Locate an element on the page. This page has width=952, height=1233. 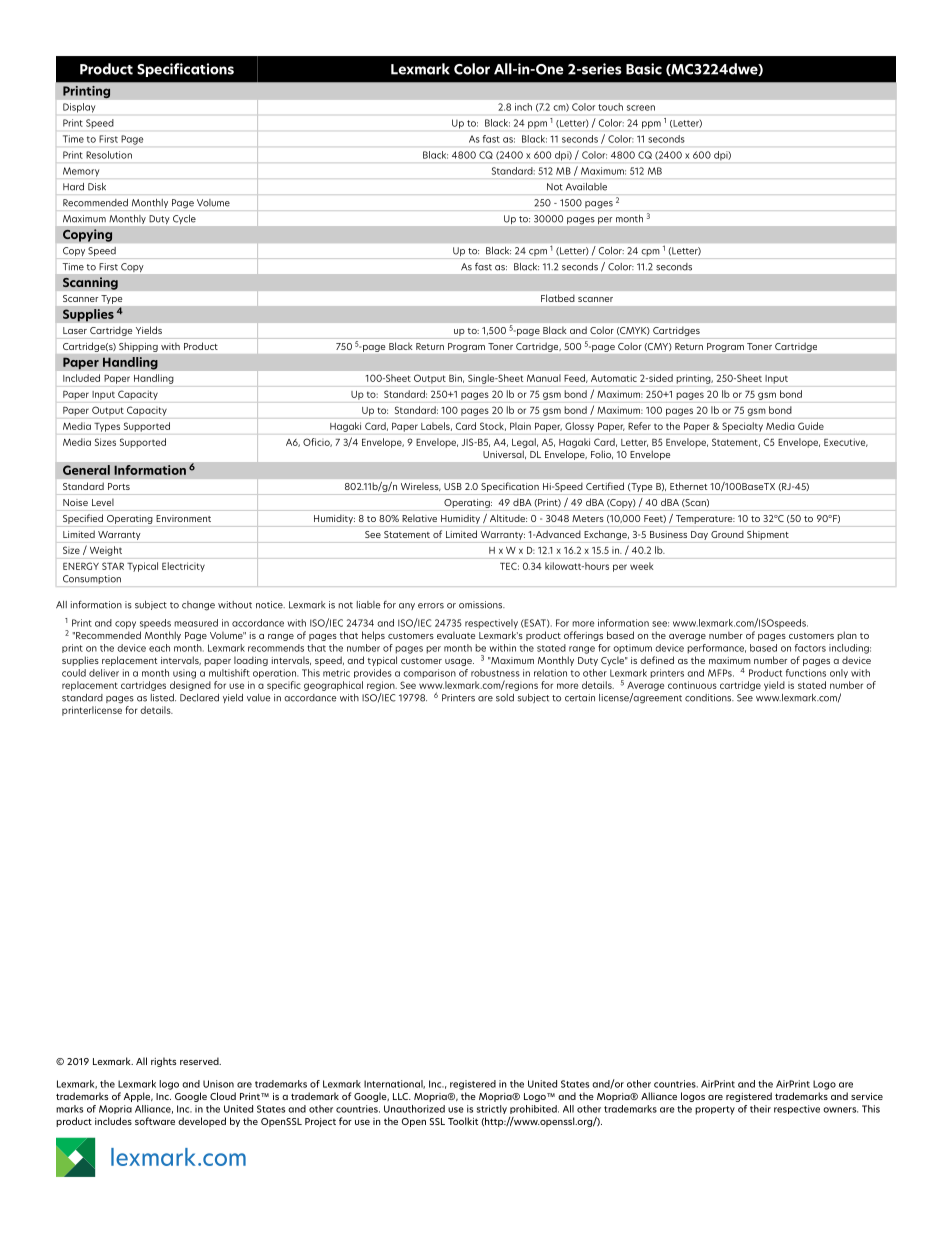
their is located at coordinates (760, 1109).
